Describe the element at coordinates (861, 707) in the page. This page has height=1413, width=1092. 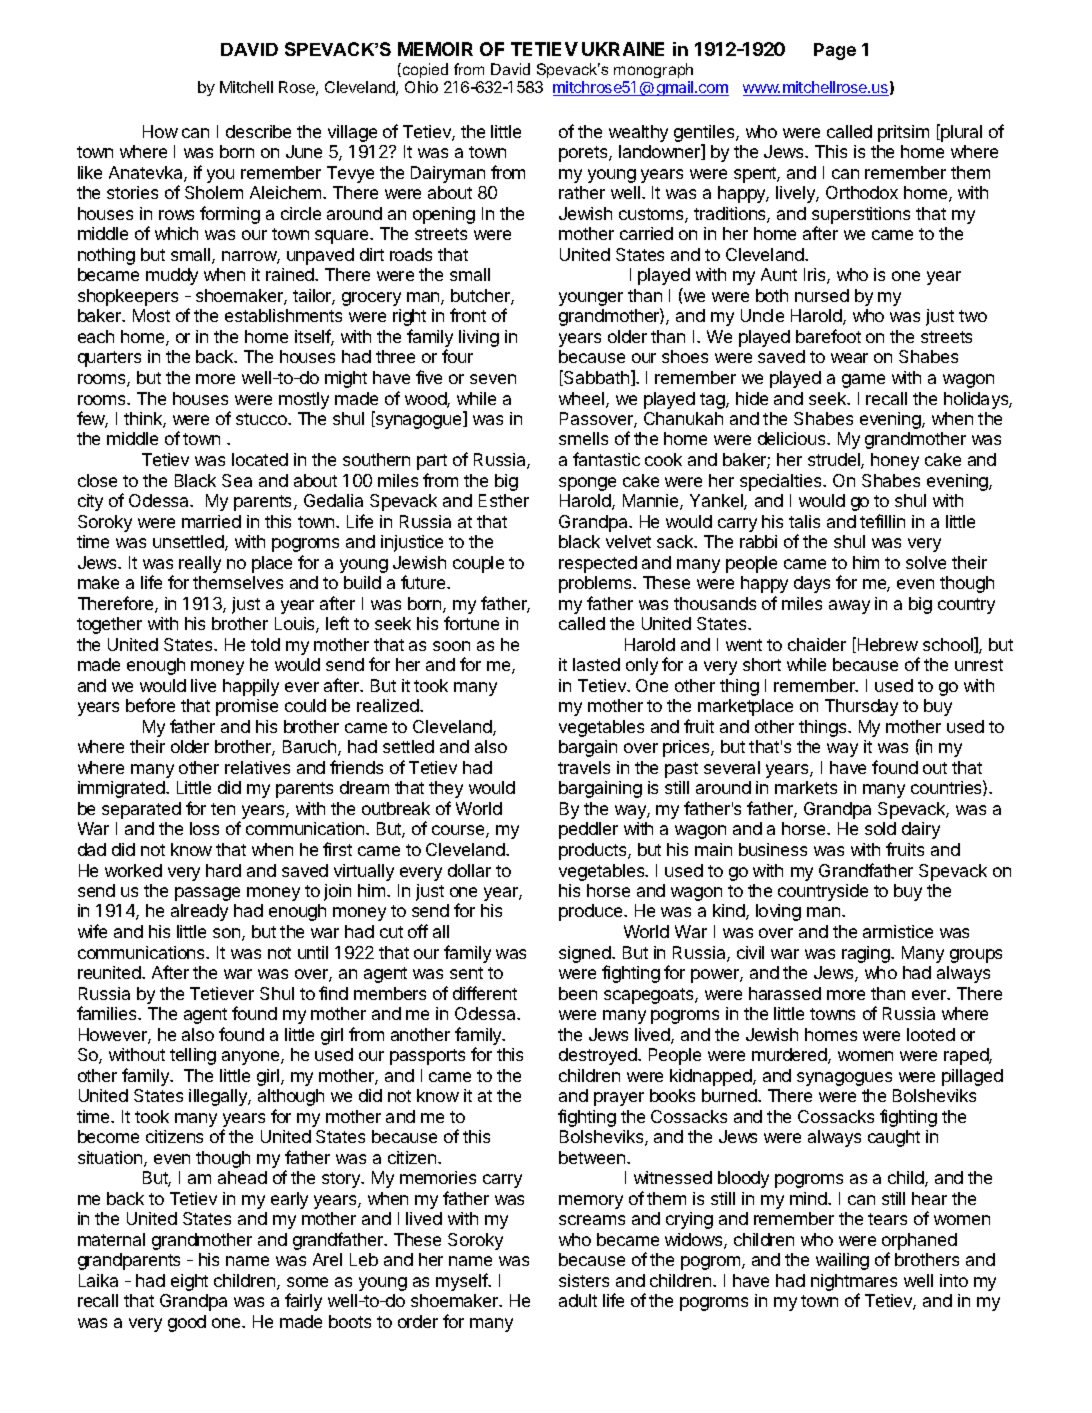
I see `Thursday` at that location.
